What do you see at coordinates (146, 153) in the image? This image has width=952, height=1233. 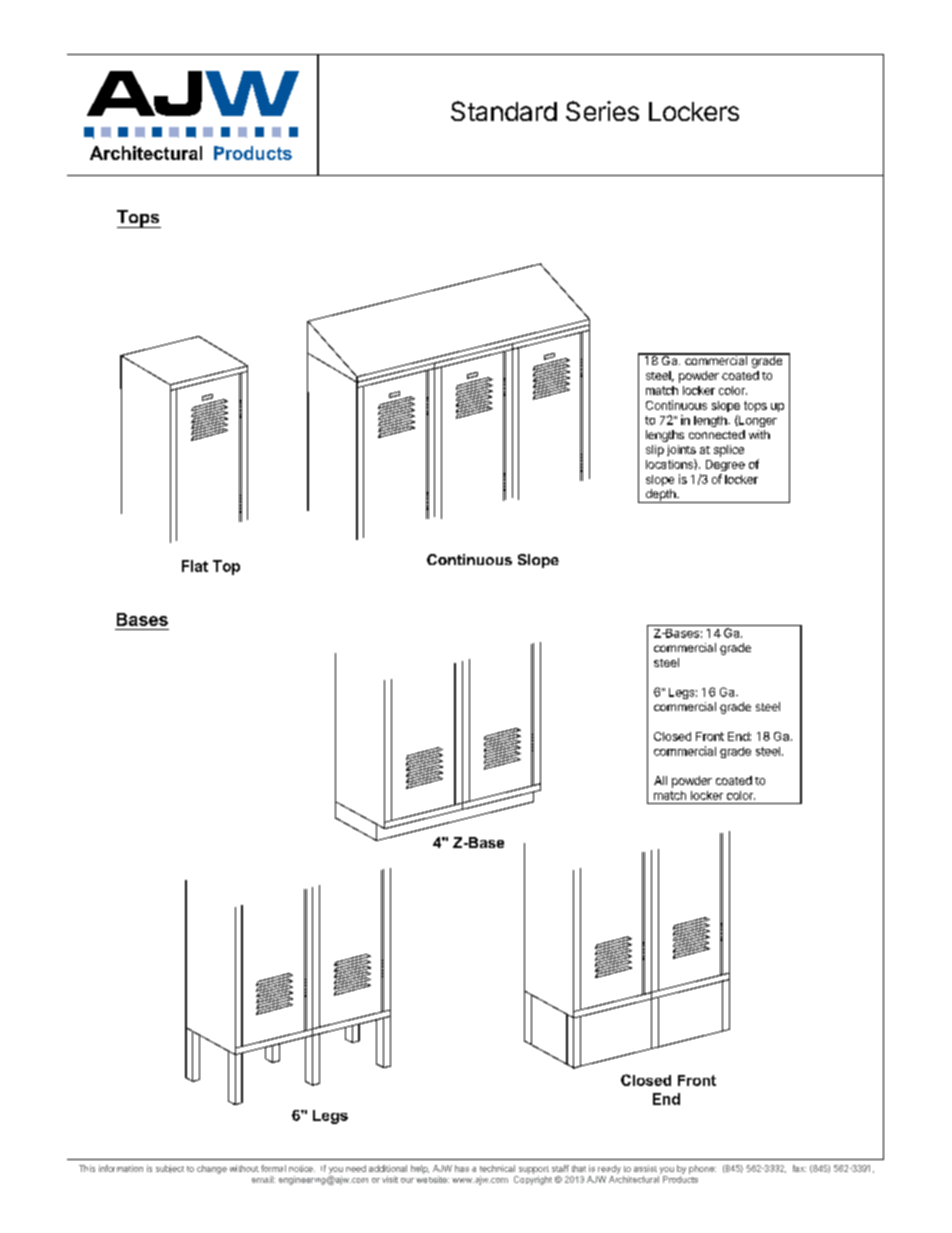 I see `Architectural` at bounding box center [146, 153].
